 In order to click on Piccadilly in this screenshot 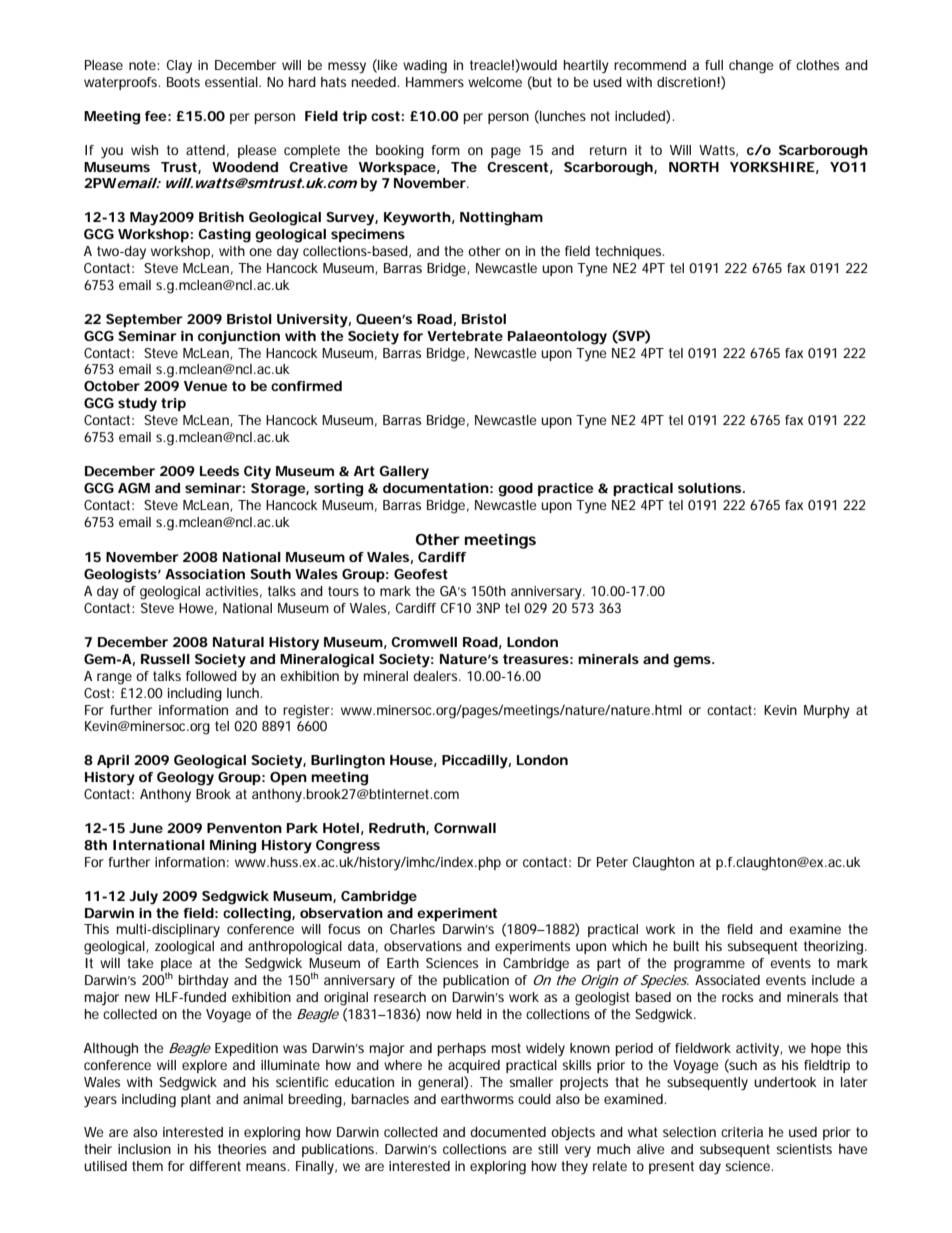, I will do `click(475, 762)`.
